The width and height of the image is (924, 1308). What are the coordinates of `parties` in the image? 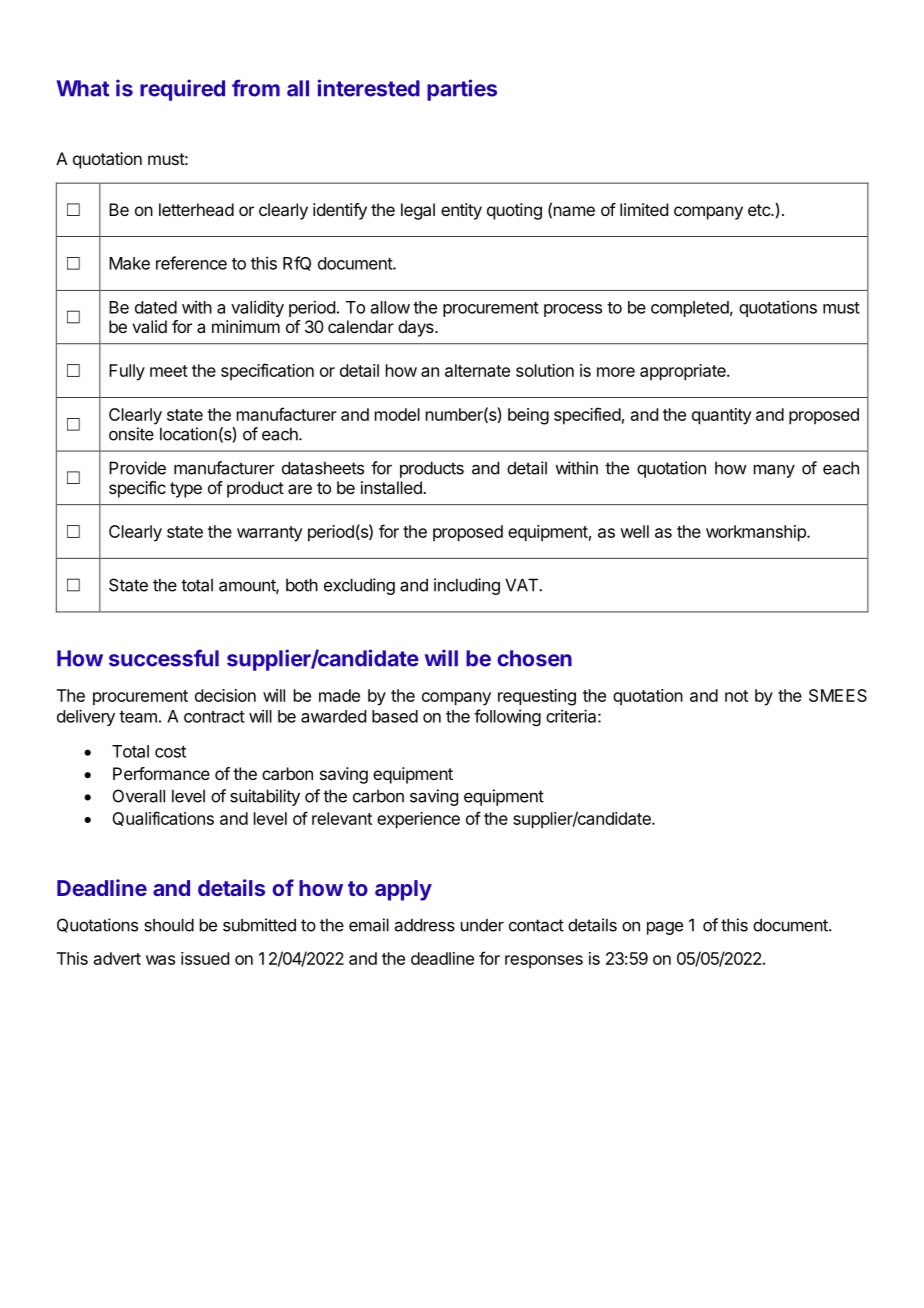 It's located at (462, 90).
